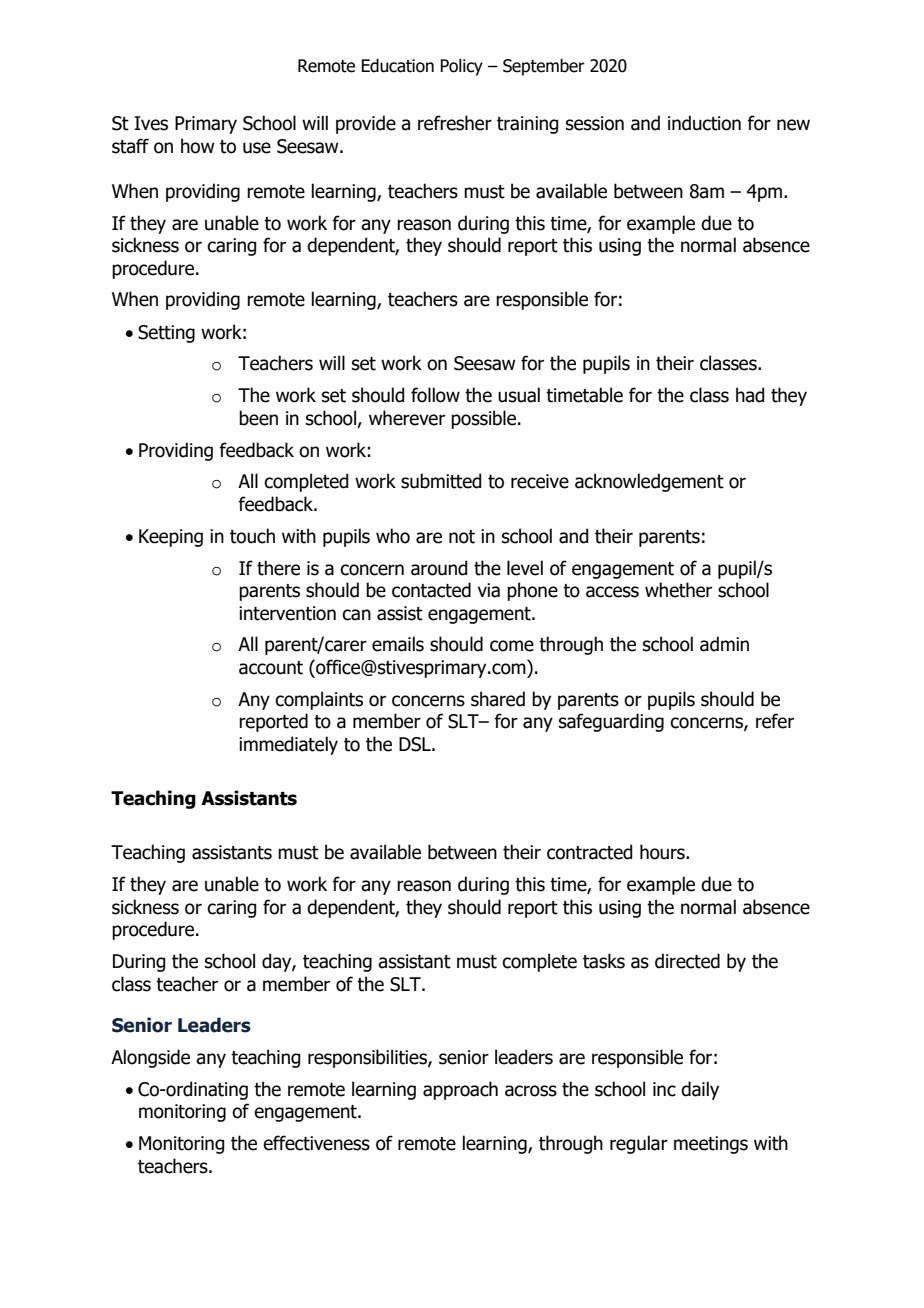 Image resolution: width=924 pixels, height=1308 pixels. I want to click on Alongside, so click(150, 1058).
